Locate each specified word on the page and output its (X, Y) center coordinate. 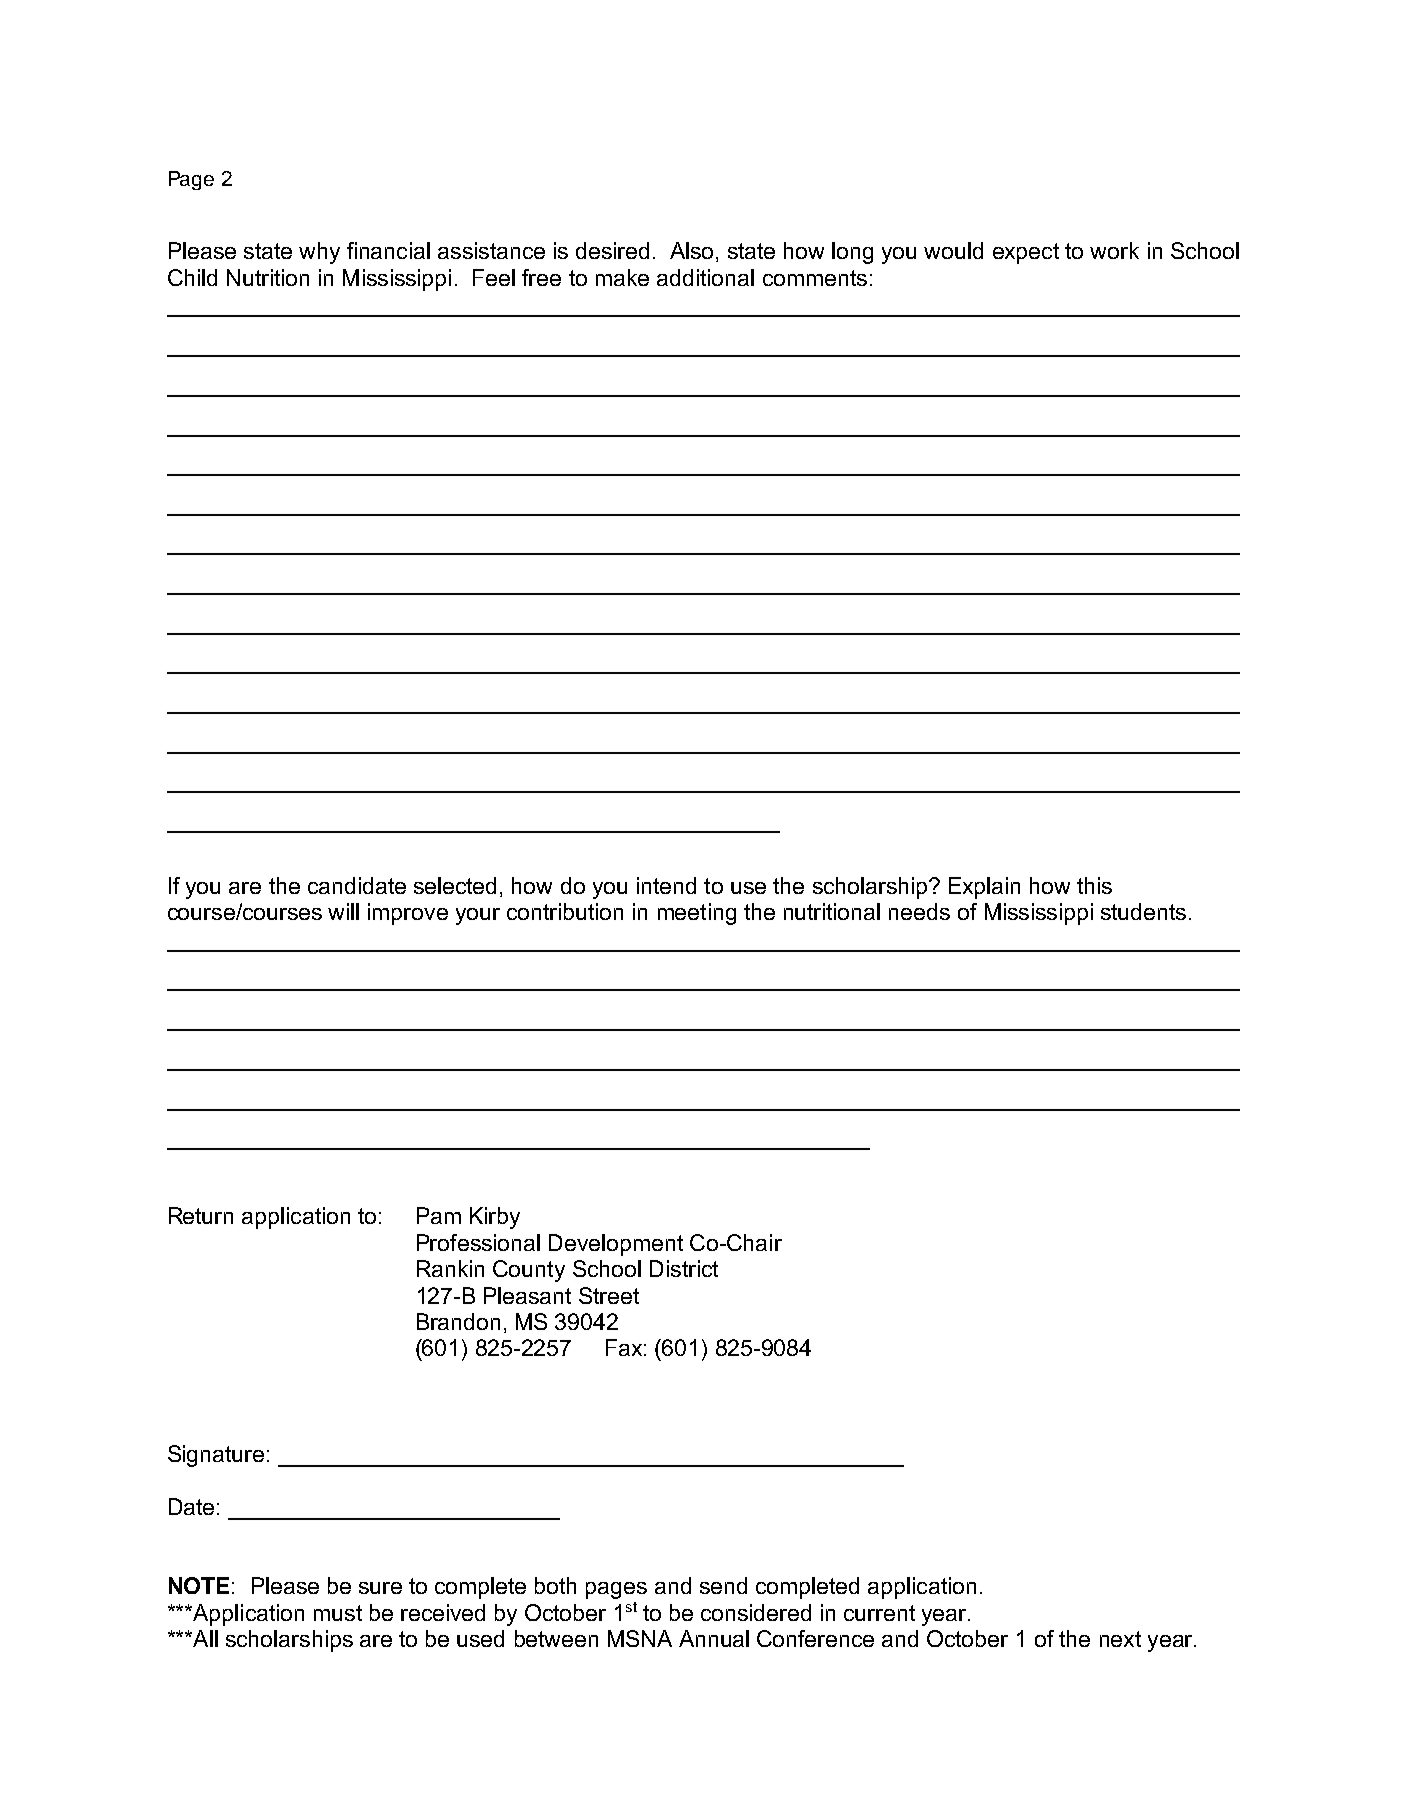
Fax (624, 1347)
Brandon (458, 1321)
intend (666, 885)
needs (919, 911)
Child (192, 277)
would (953, 250)
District (684, 1268)
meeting (697, 914)
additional (705, 277)
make (622, 277)
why (319, 253)
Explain (984, 888)
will (343, 911)
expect (1026, 253)
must (338, 1613)
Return (201, 1215)
